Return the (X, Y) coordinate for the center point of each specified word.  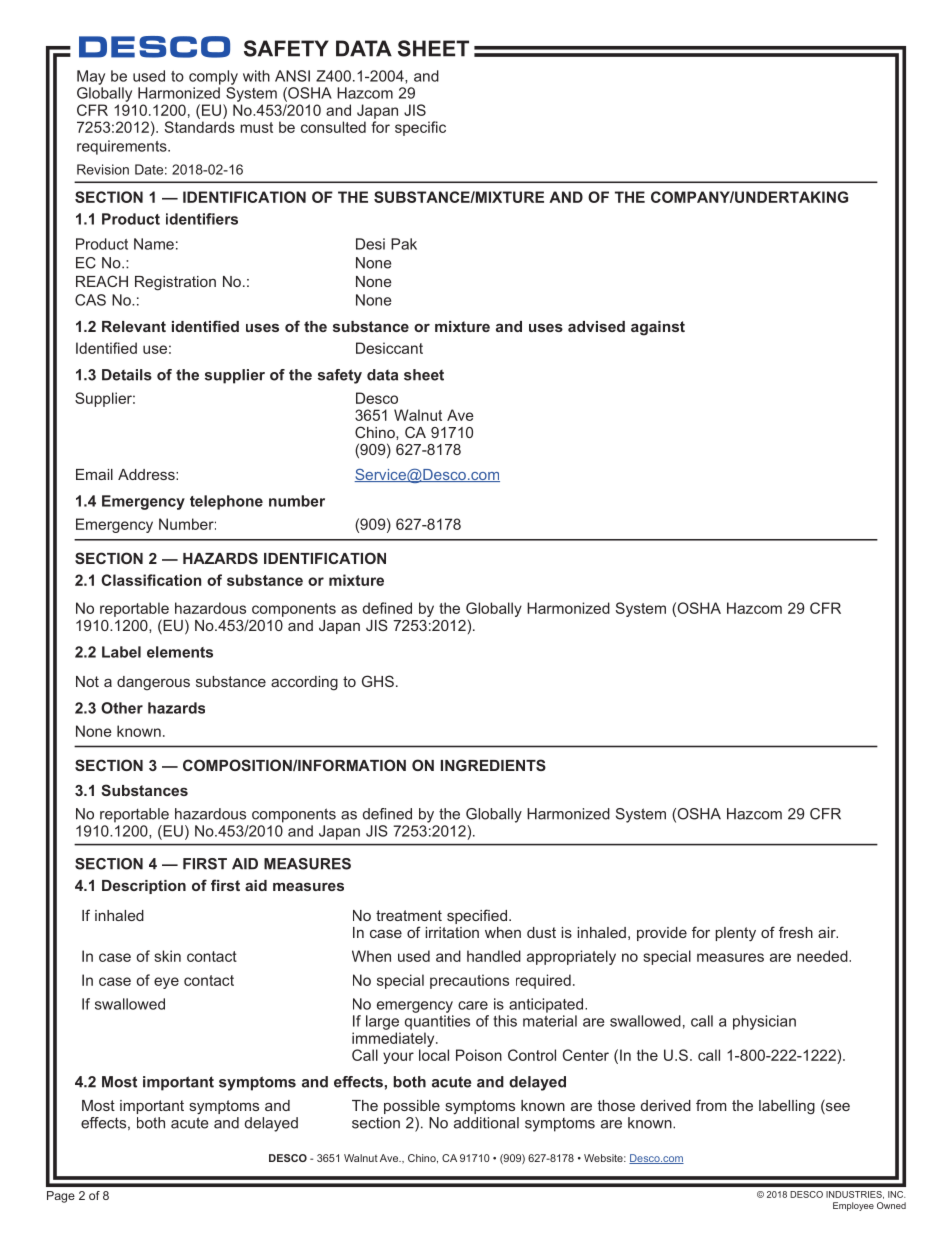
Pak (404, 244)
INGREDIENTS (493, 765)
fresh (796, 932)
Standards (200, 127)
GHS (378, 681)
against (658, 328)
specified (477, 916)
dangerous (153, 683)
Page (61, 1197)
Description (144, 887)
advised (596, 326)
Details (127, 375)
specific (420, 128)
